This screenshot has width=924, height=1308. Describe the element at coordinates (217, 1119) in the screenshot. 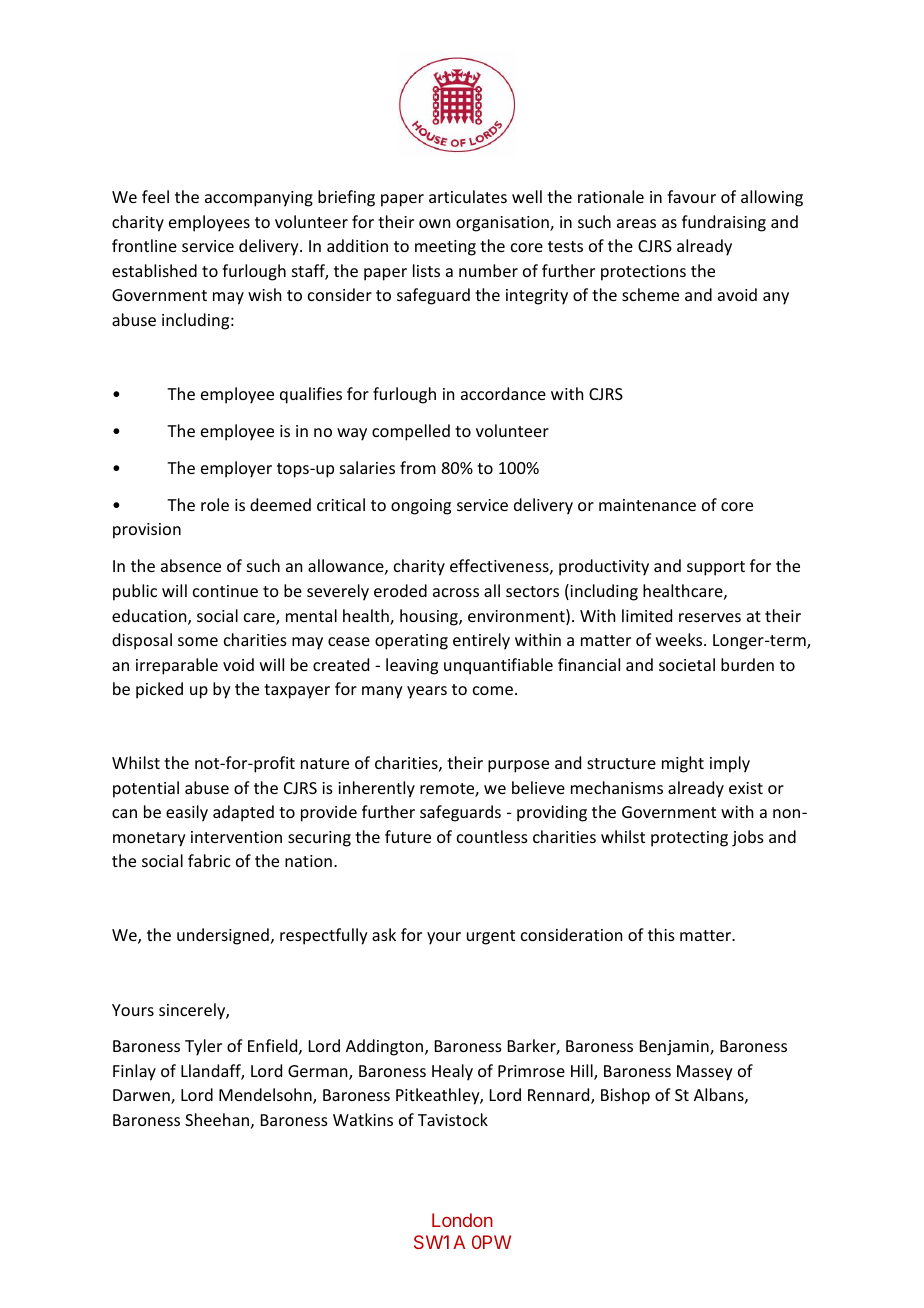

I see `Sheehan` at that location.
